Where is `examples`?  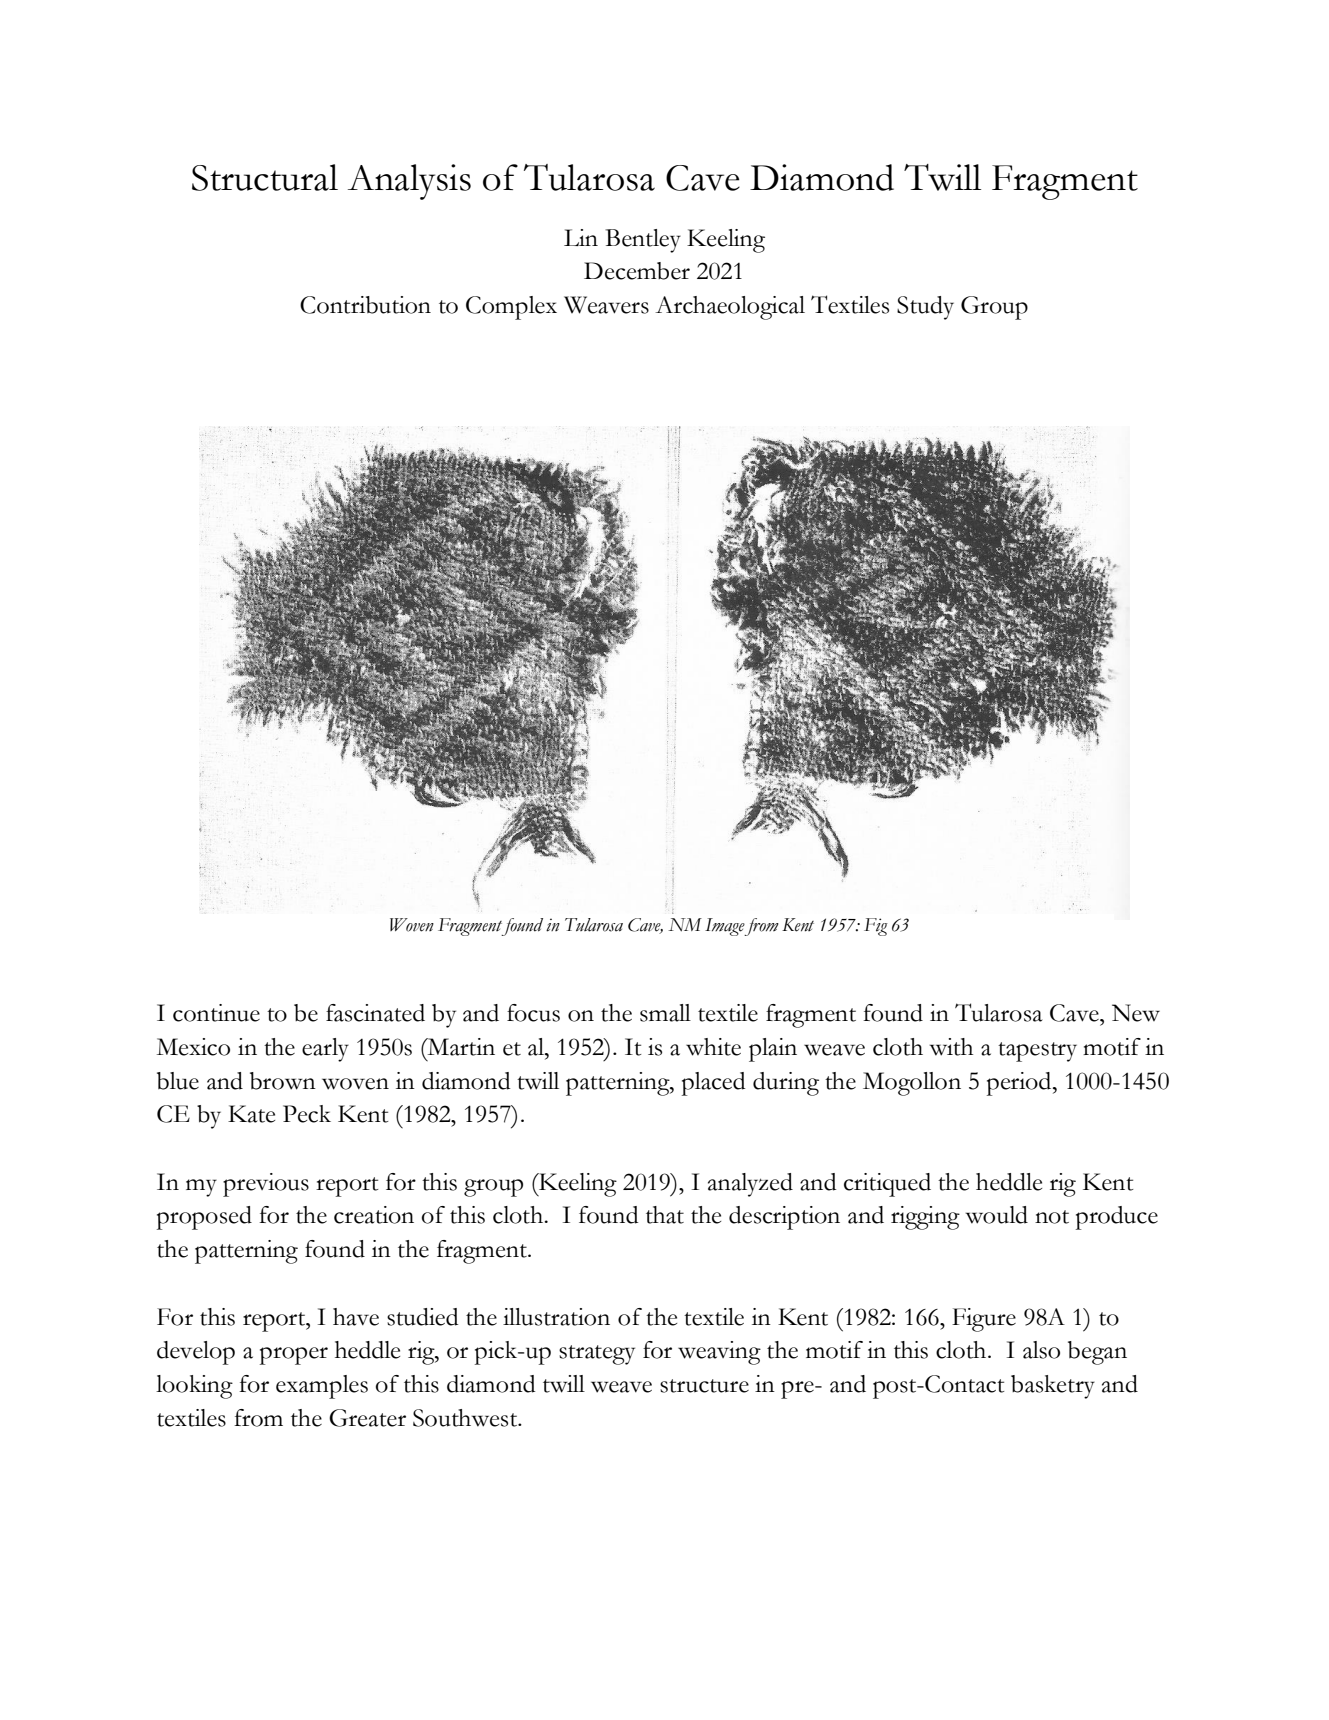
examples is located at coordinates (322, 1387).
